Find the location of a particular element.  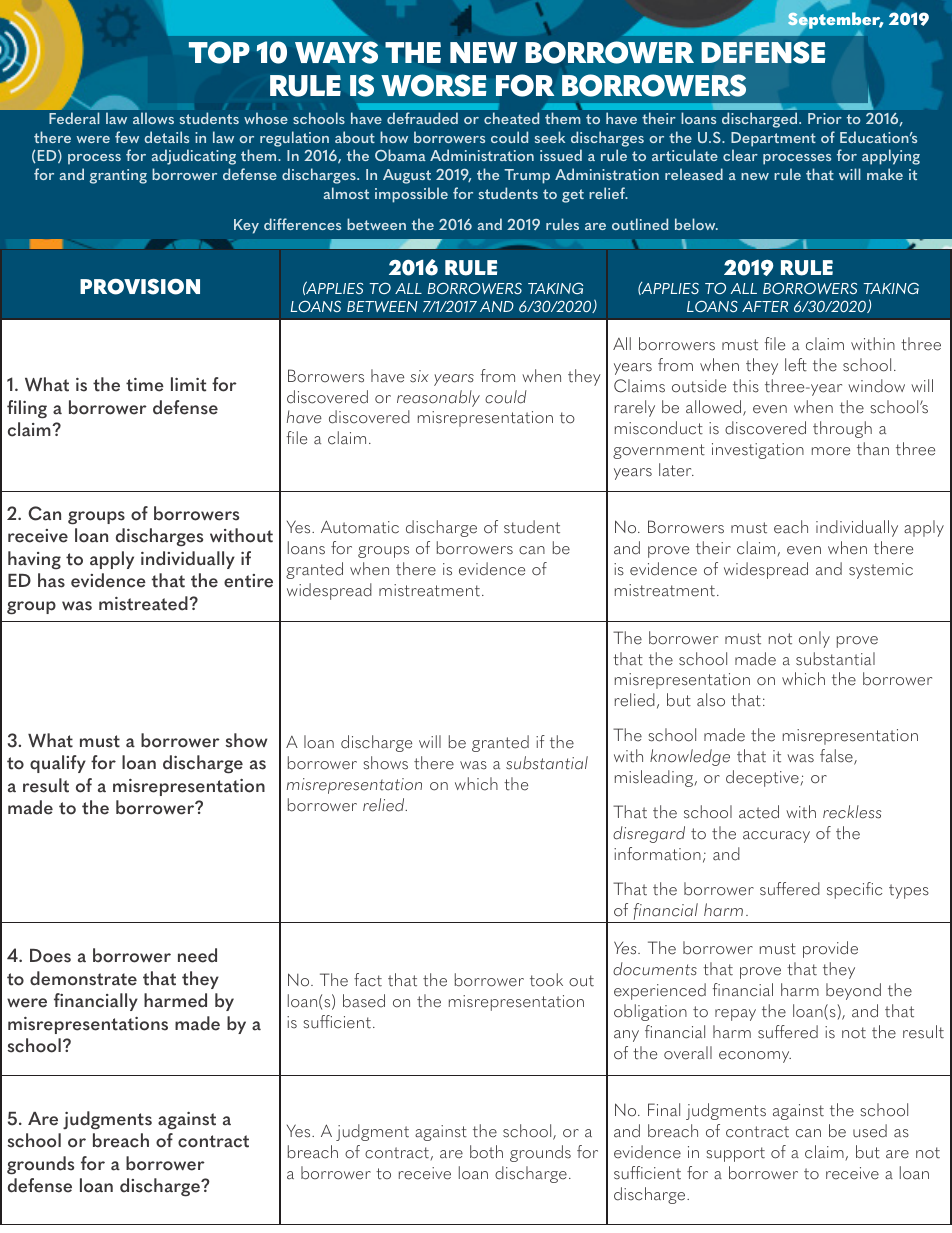

WORSE is located at coordinates (434, 85).
